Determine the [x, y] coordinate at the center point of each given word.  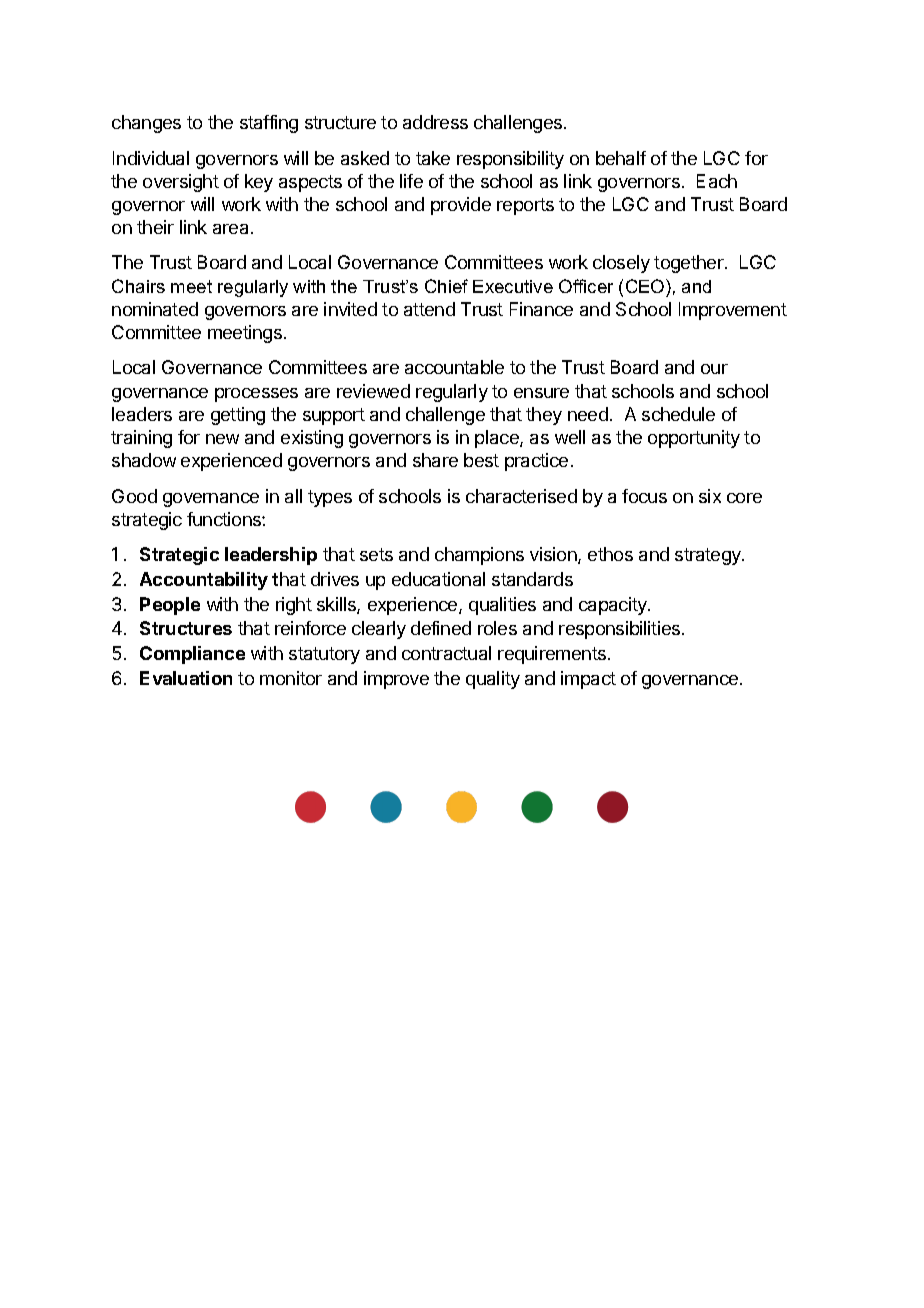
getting [238, 416]
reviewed [373, 391]
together [690, 264]
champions [479, 556]
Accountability [204, 581]
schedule [678, 414]
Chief [446, 286]
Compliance [192, 655]
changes [146, 124]
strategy [709, 556]
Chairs [138, 286]
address [435, 122]
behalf [621, 158]
